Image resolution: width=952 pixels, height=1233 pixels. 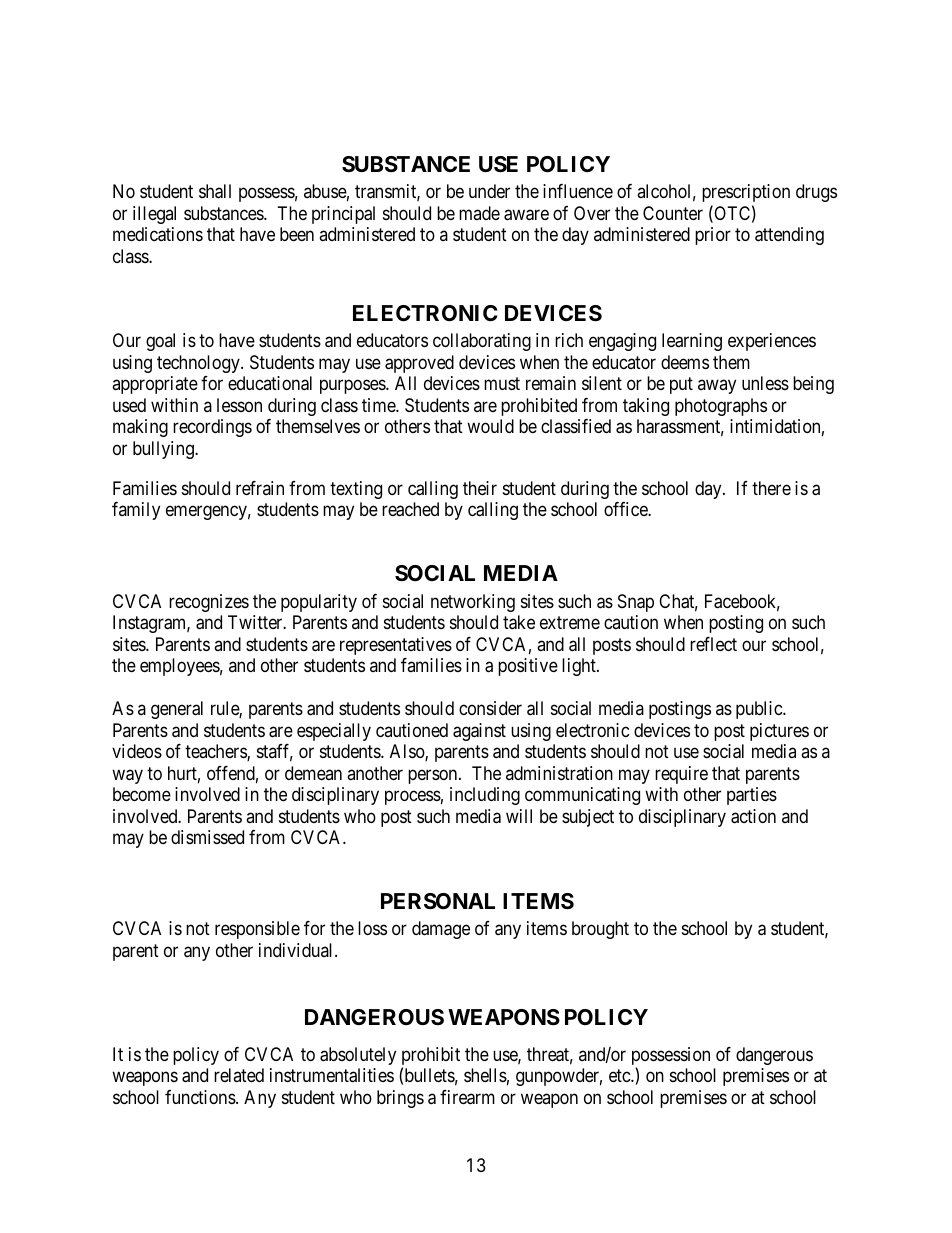 What do you see at coordinates (480, 488) in the screenshot?
I see `their` at bounding box center [480, 488].
